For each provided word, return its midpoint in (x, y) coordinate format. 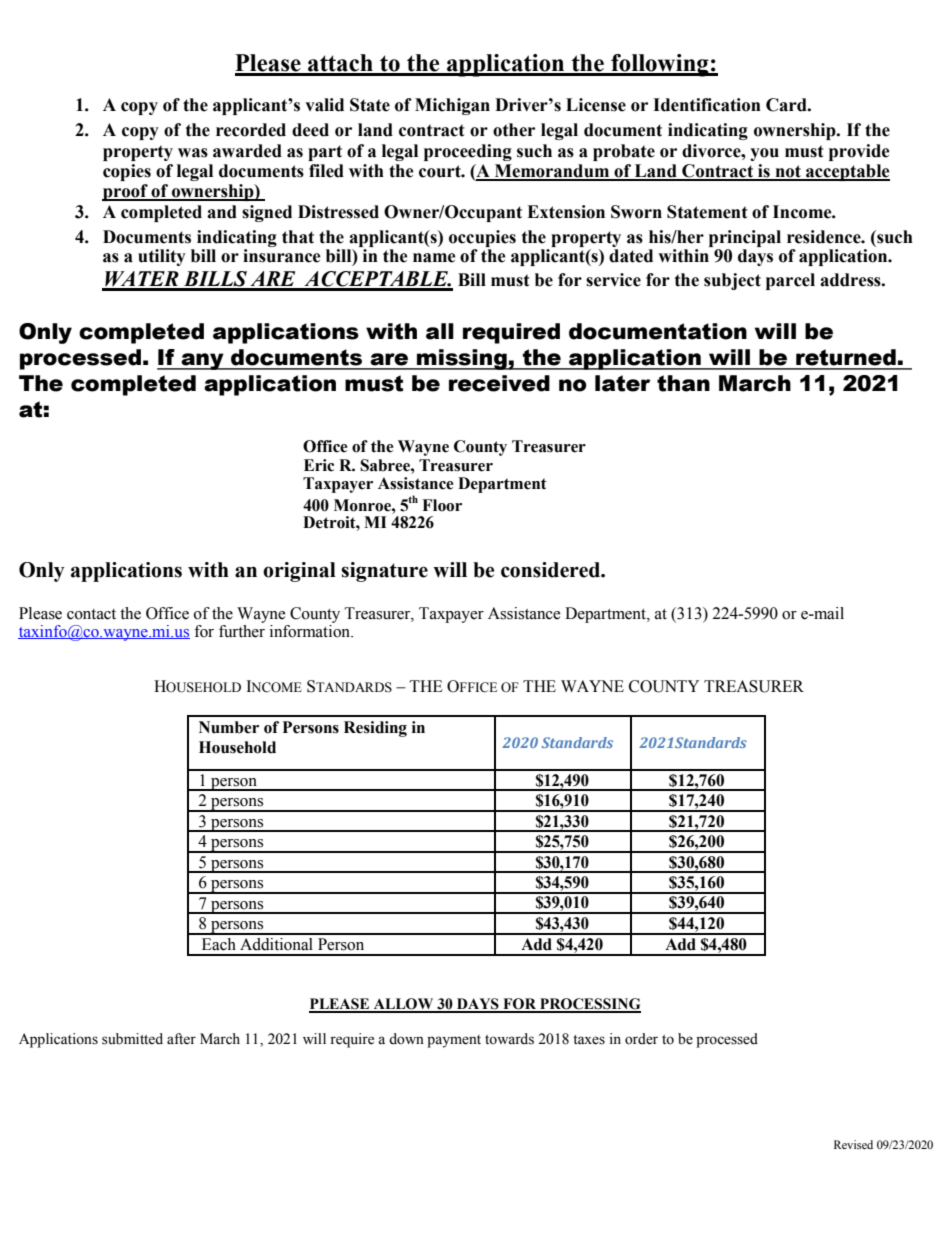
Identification (707, 105)
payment (454, 1041)
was (193, 153)
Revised (853, 1144)
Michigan (452, 106)
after (181, 1039)
